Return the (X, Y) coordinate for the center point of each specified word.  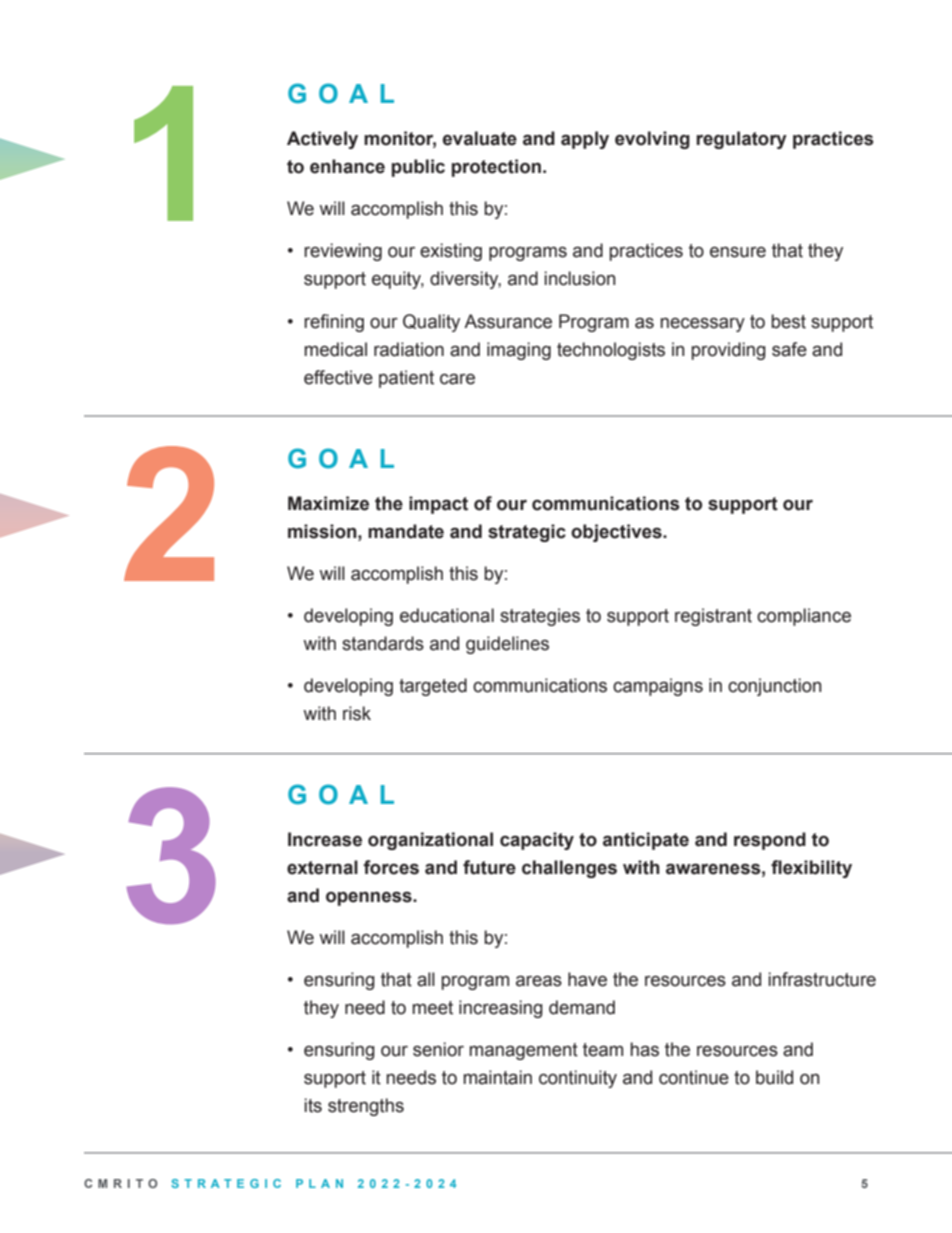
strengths (366, 1107)
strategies (540, 617)
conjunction (774, 687)
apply (585, 140)
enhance (347, 166)
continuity (578, 1079)
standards (383, 643)
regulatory (741, 140)
